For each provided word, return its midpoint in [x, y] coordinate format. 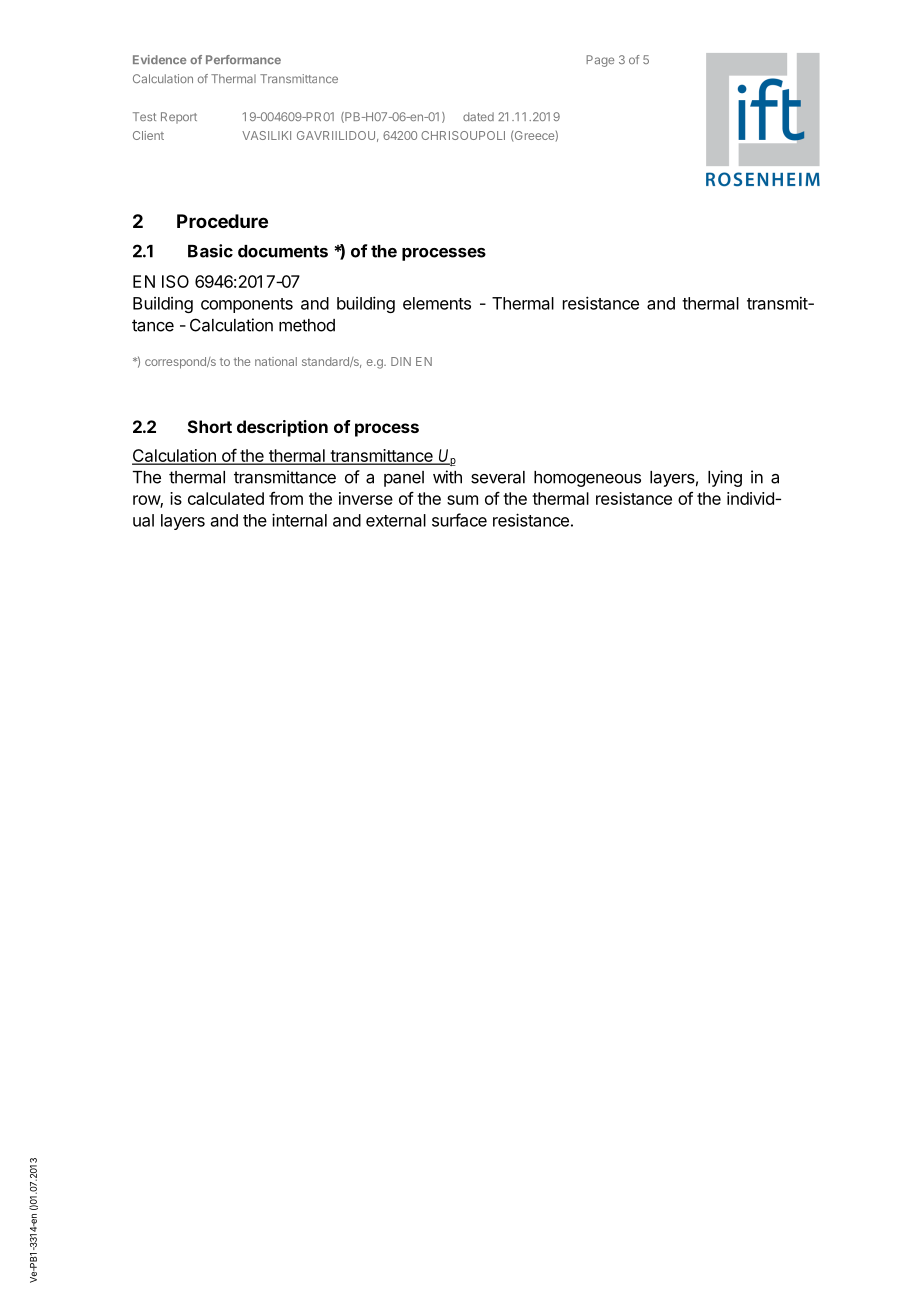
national [276, 361]
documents [283, 251]
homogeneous [587, 479]
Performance [243, 59]
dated [478, 116]
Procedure [222, 221]
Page [600, 61]
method [307, 325]
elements [437, 303]
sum [462, 500]
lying [725, 478]
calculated [226, 498]
